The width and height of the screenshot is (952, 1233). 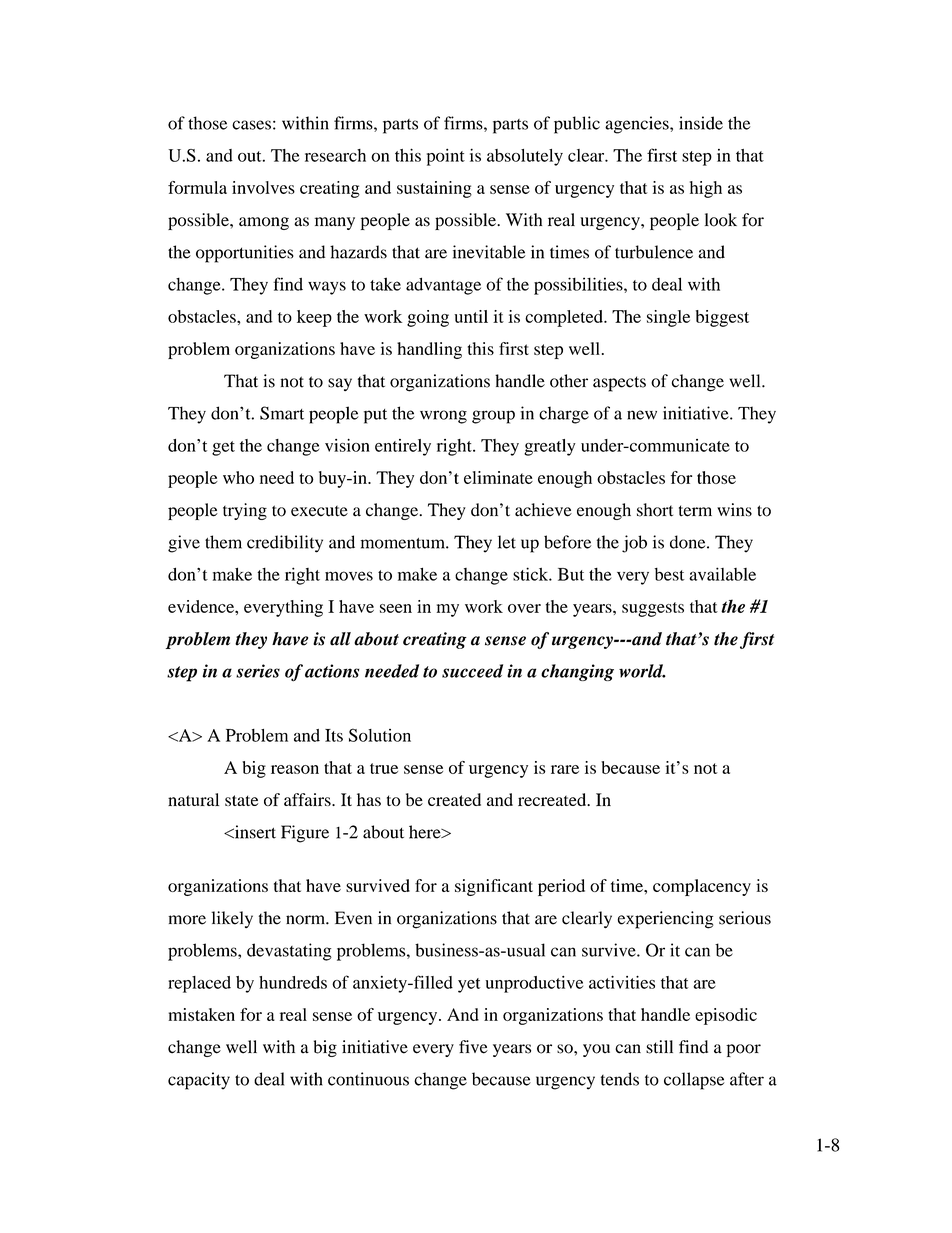 What do you see at coordinates (426, 832) in the screenshot?
I see `here` at bounding box center [426, 832].
